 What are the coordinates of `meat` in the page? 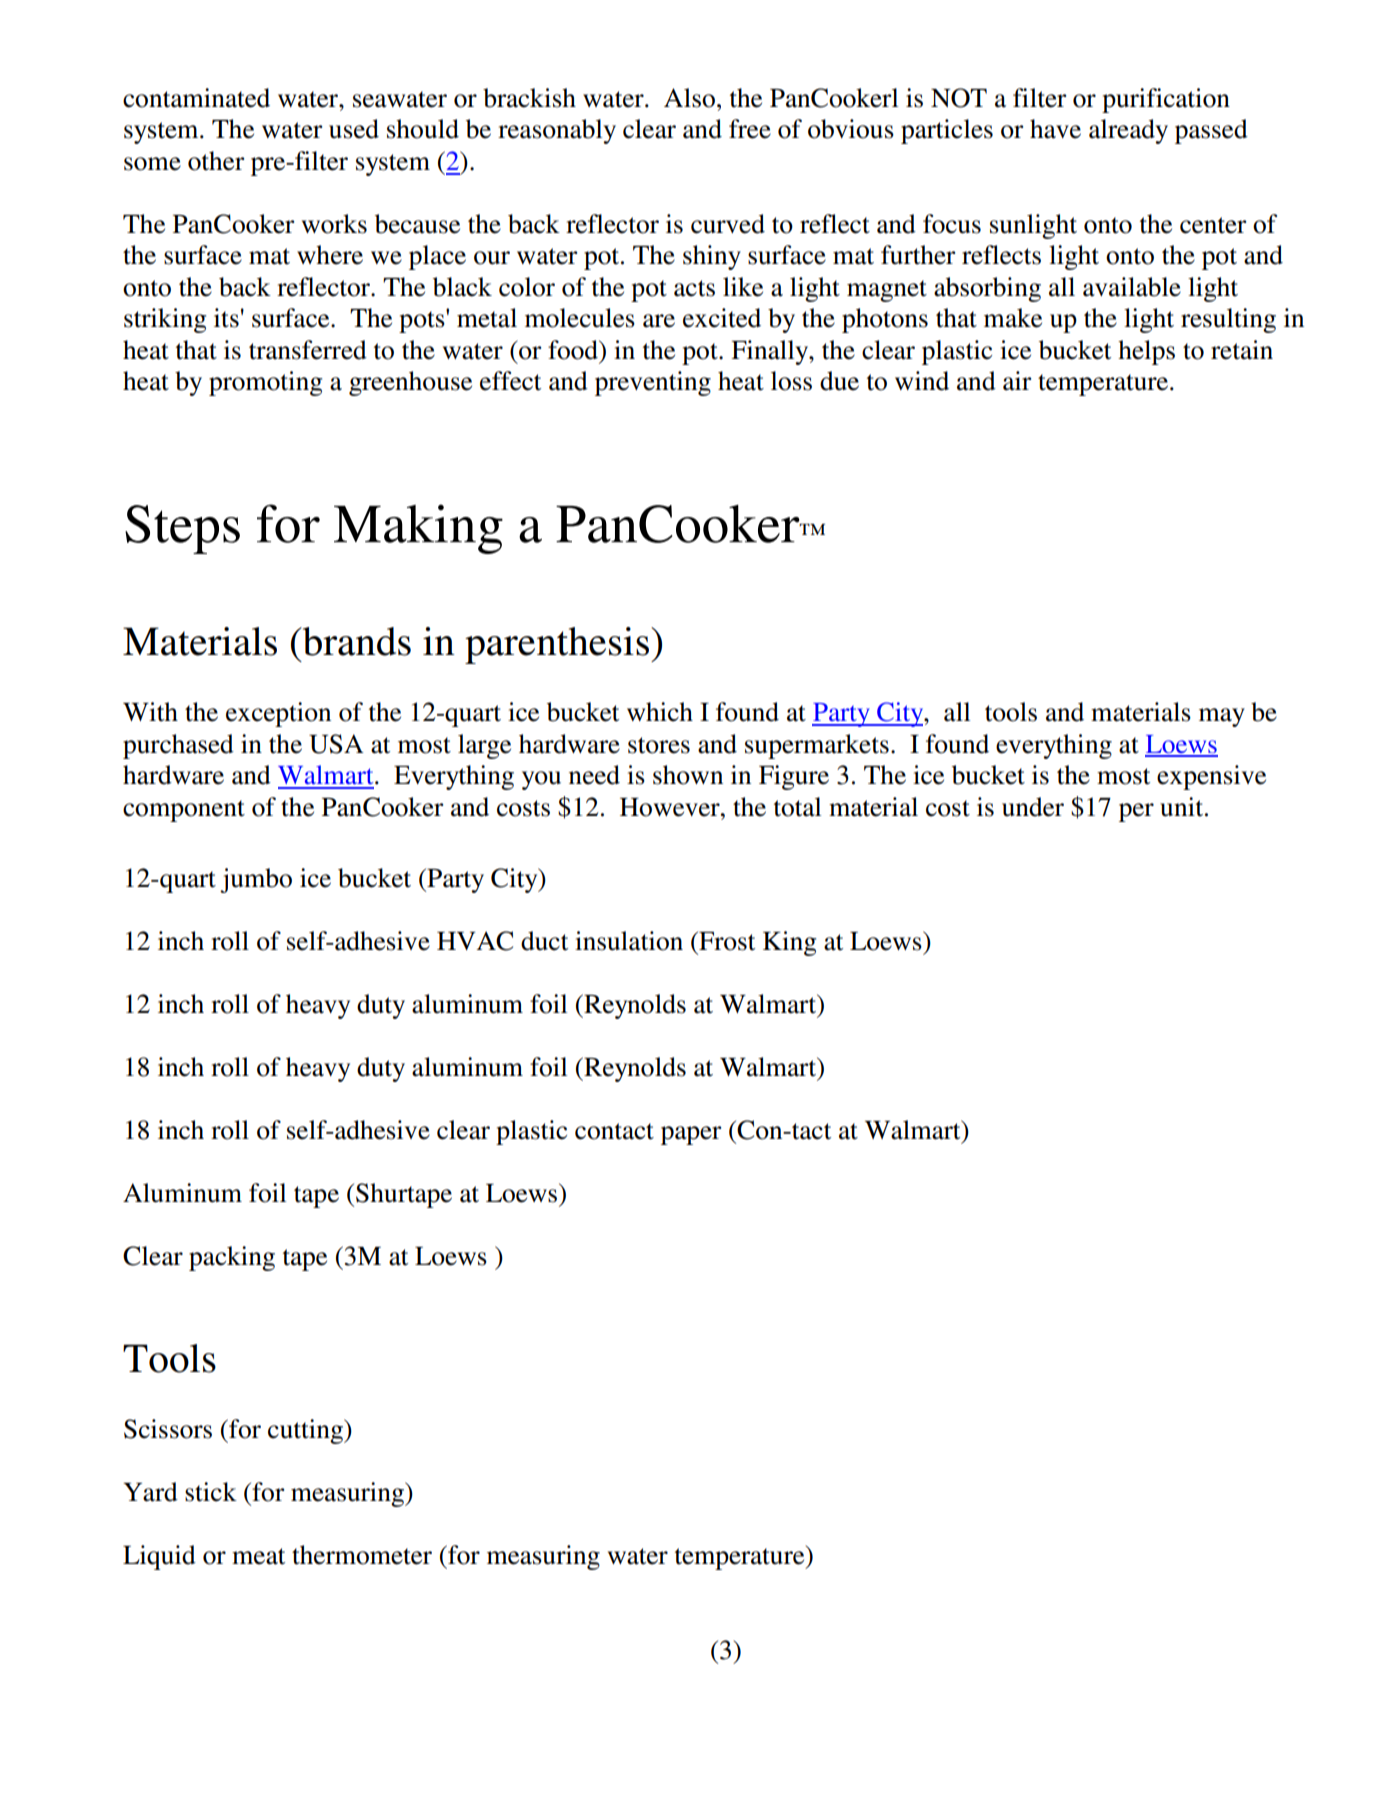 It's located at (258, 1556).
